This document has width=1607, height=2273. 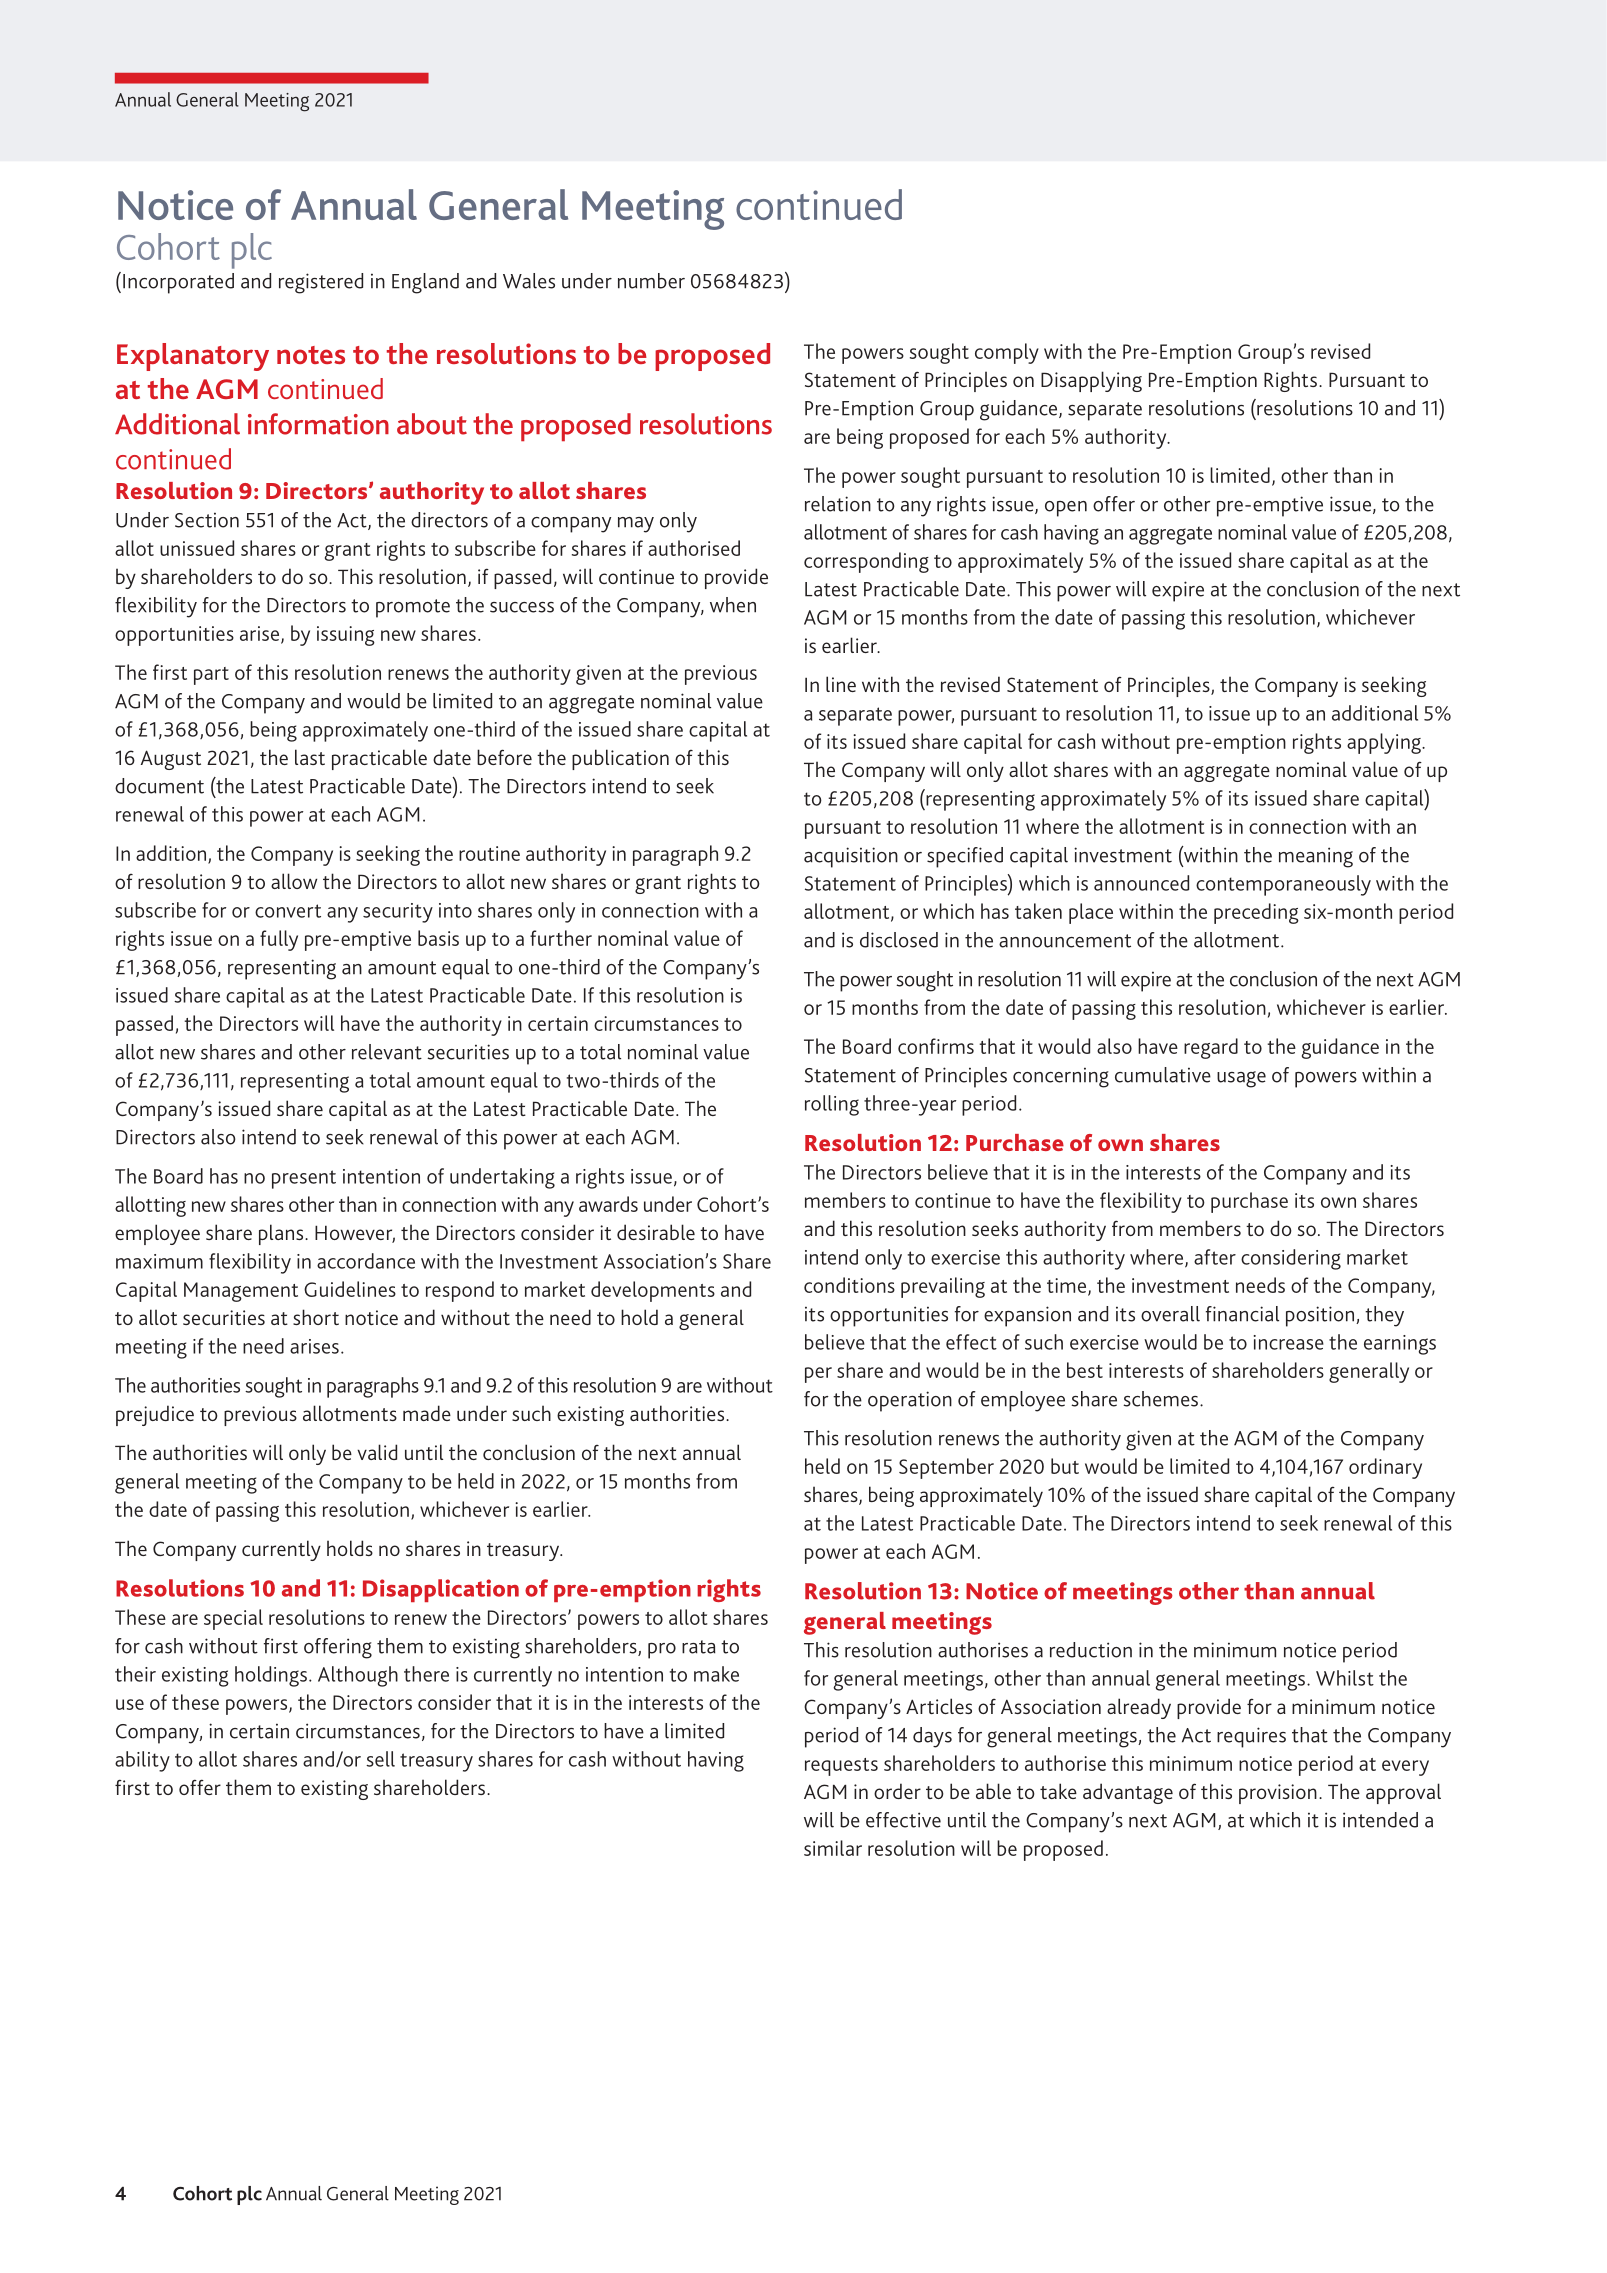 I want to click on number, so click(x=651, y=281).
